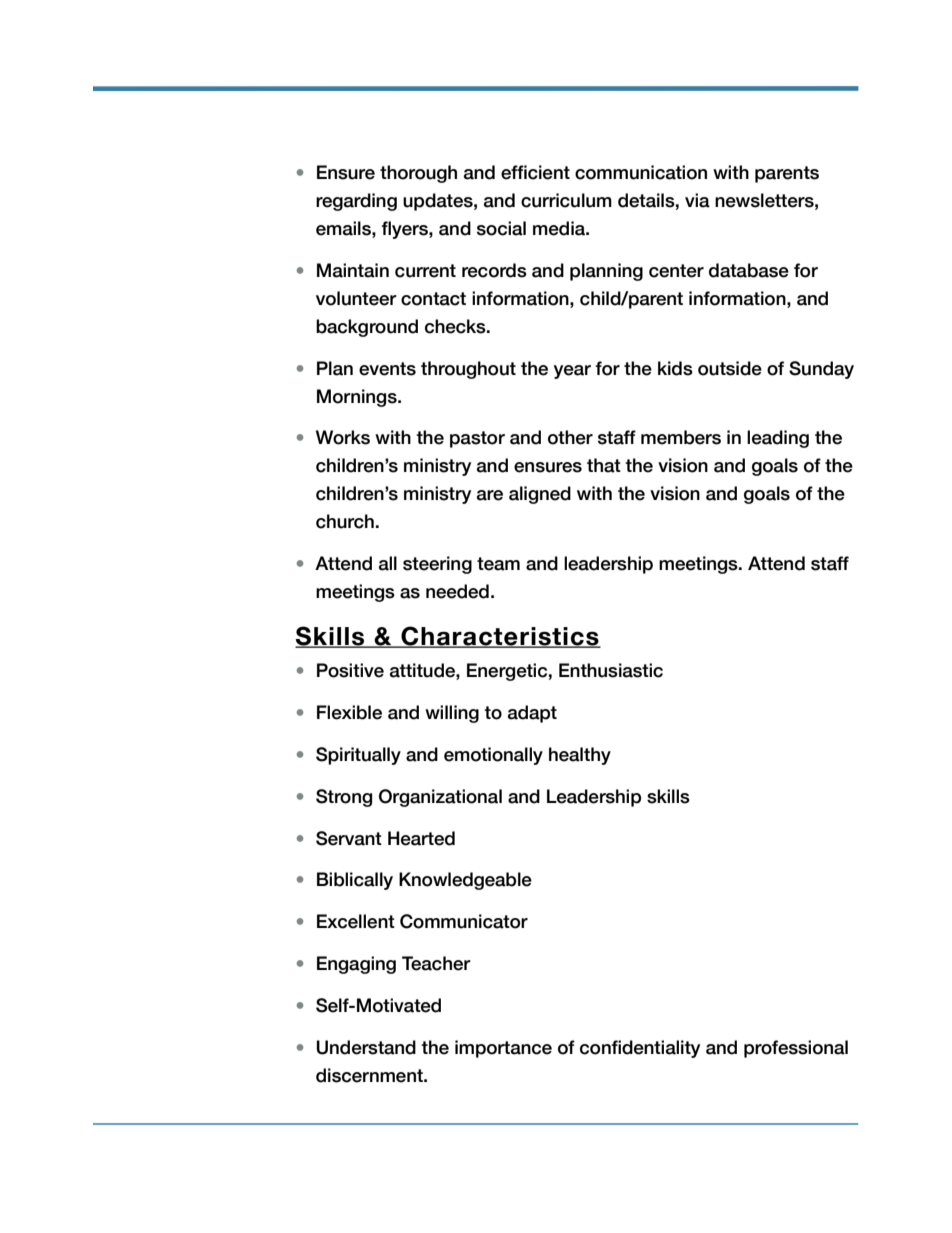  Describe the element at coordinates (778, 439) in the page. I see `leading` at that location.
